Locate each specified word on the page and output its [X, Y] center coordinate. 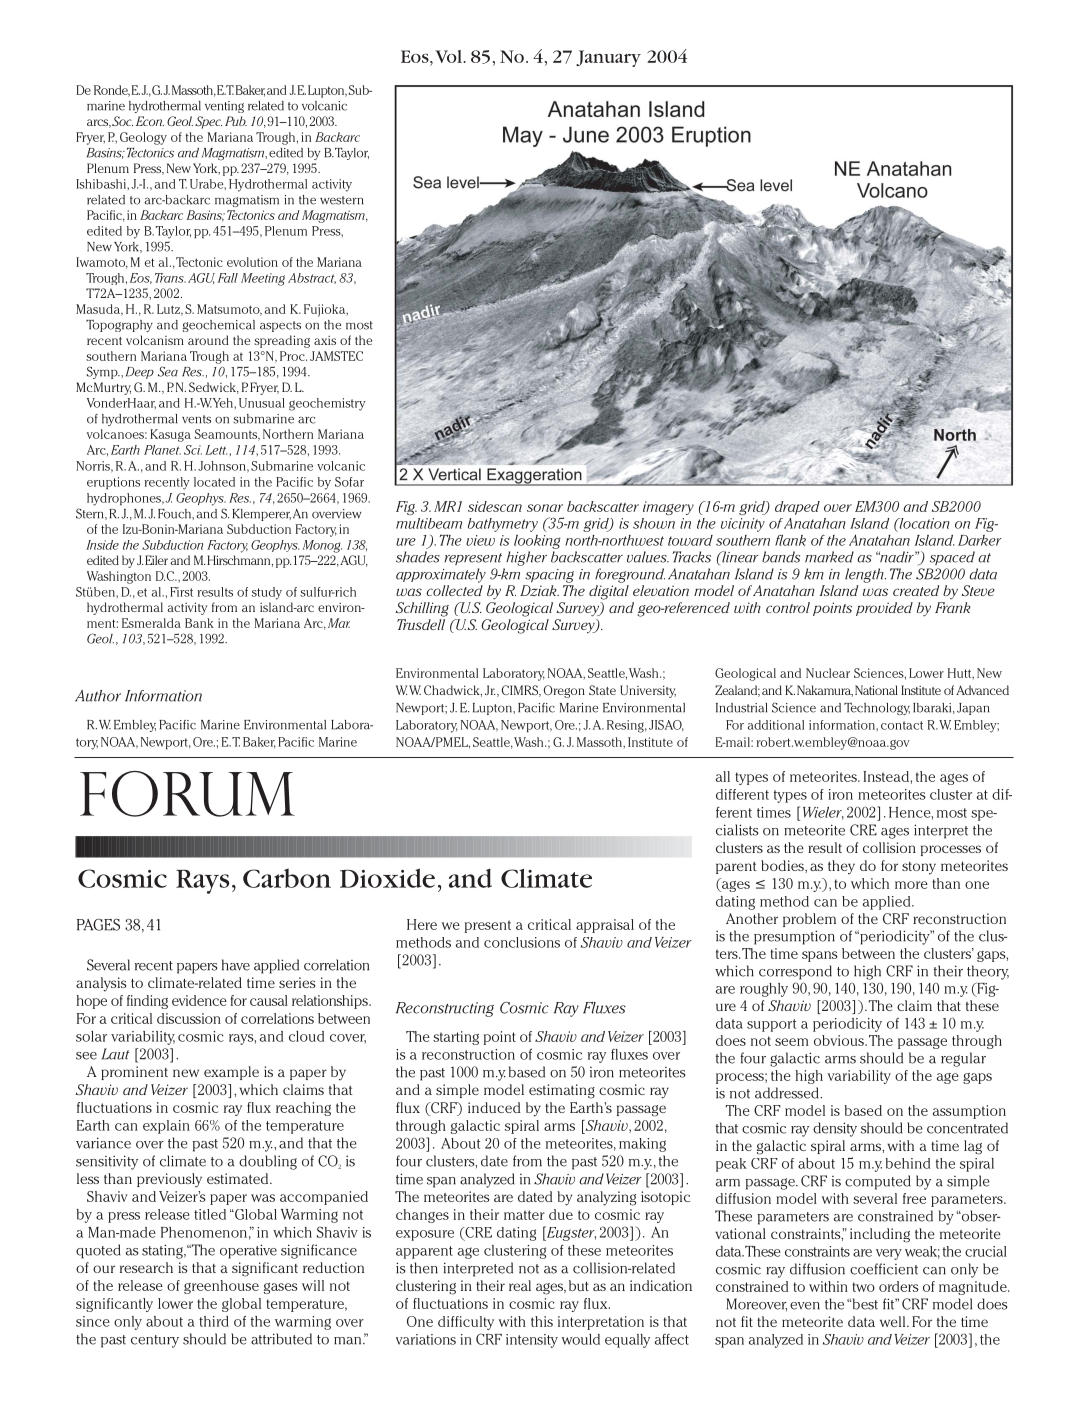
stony [919, 868]
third [214, 1321]
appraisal [605, 926]
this [542, 1321]
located [214, 482]
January [608, 58]
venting [224, 107]
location [923, 523]
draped [797, 508]
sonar [545, 508]
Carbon [287, 878]
